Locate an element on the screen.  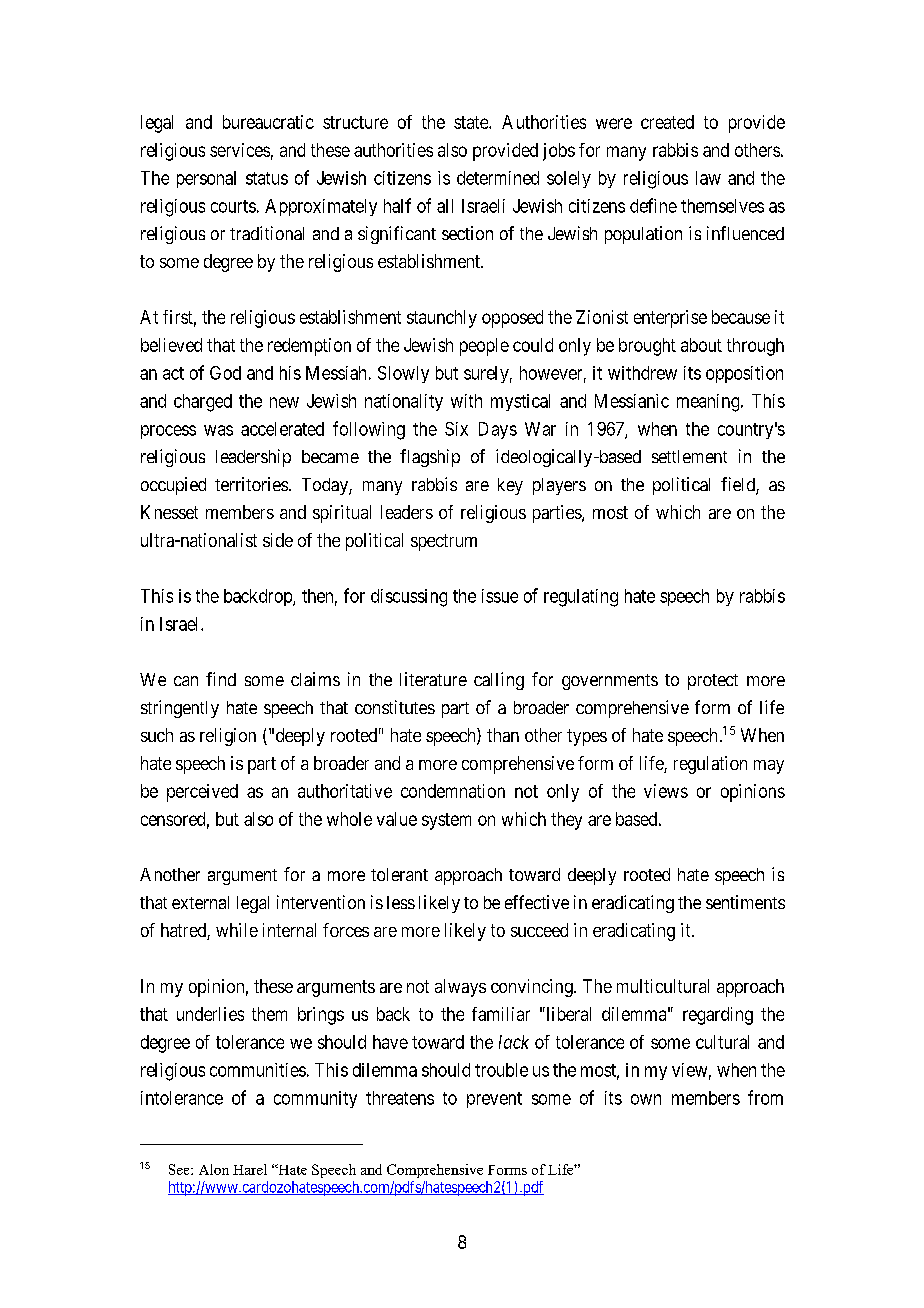
literature is located at coordinates (433, 679).
